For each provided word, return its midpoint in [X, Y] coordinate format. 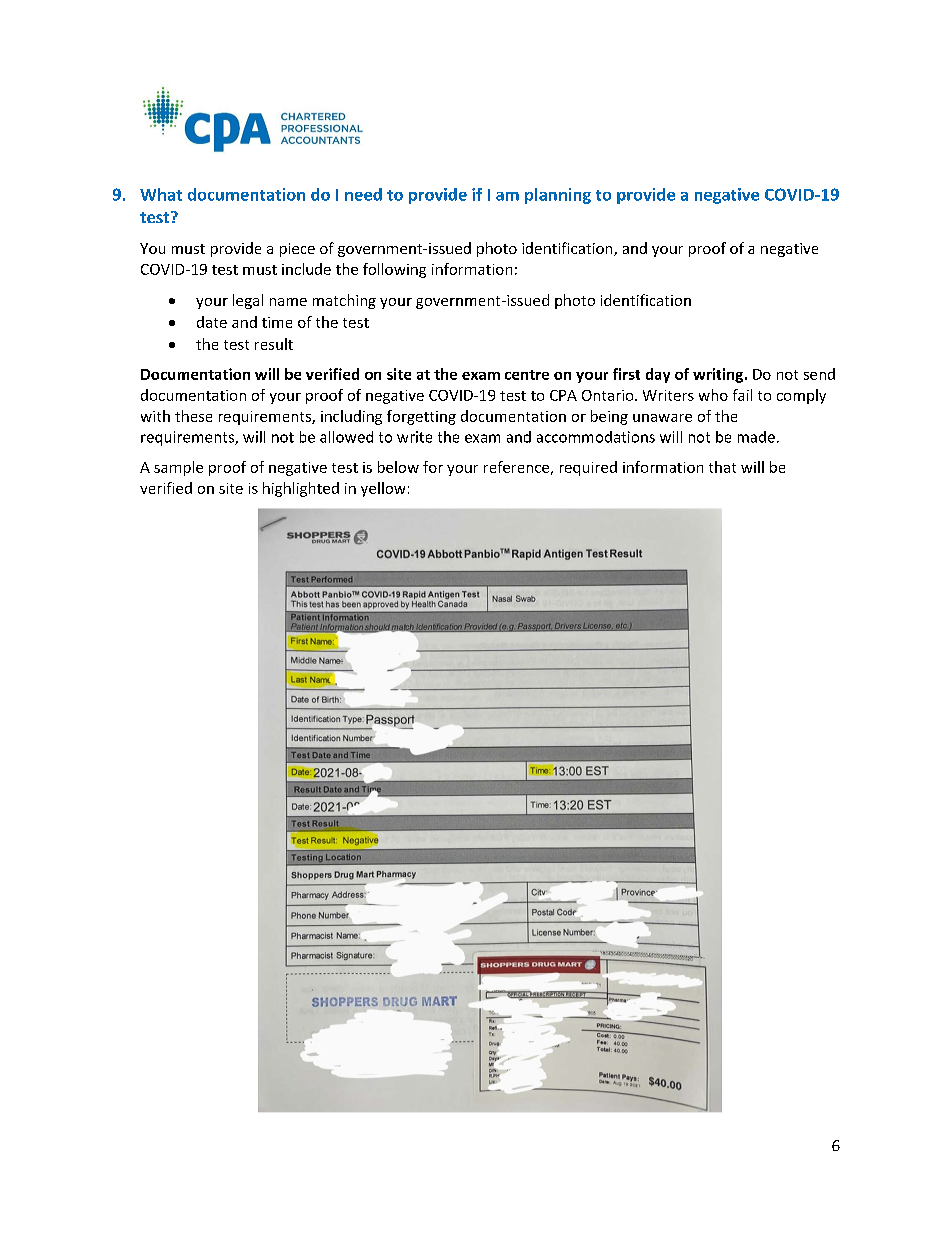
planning [558, 196]
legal [248, 301]
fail [742, 395]
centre [527, 375]
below [398, 467]
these [193, 416]
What [161, 194]
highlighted [301, 489]
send [819, 374]
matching [344, 301]
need [363, 194]
